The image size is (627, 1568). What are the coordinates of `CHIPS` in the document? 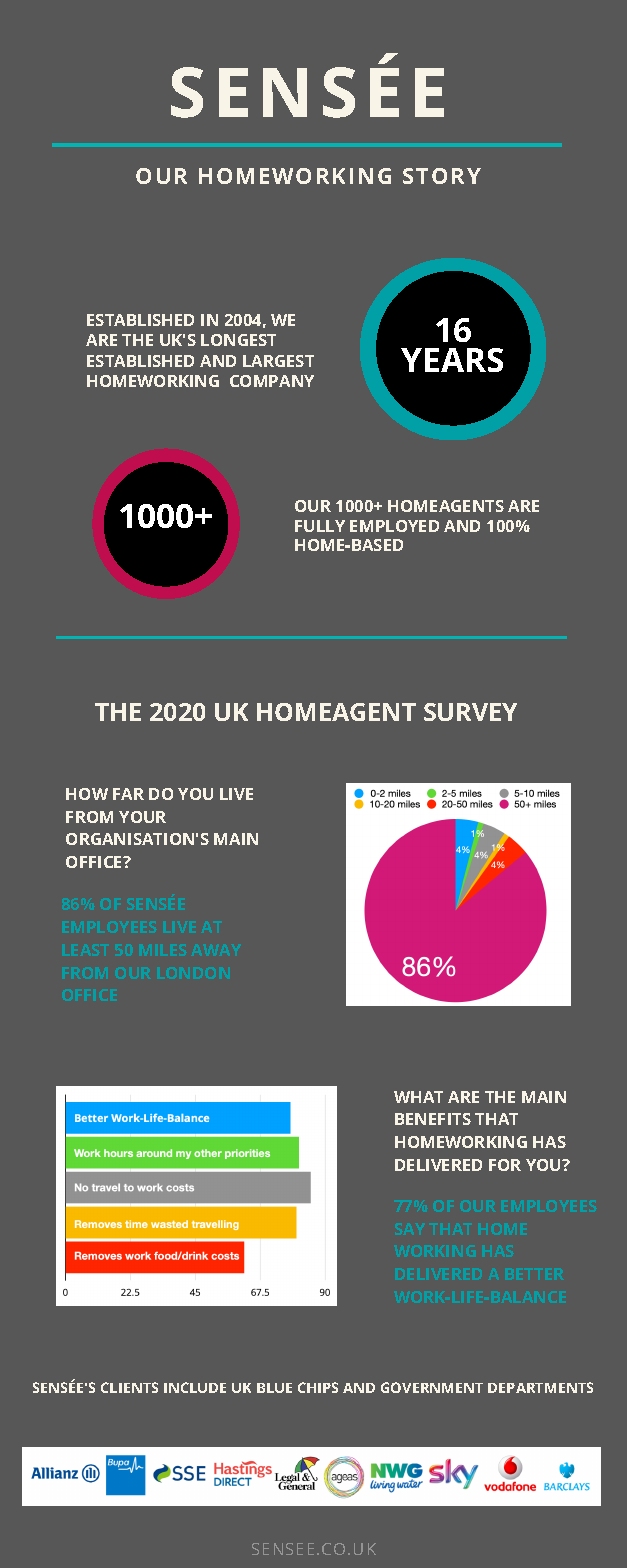 It's located at (318, 1387).
